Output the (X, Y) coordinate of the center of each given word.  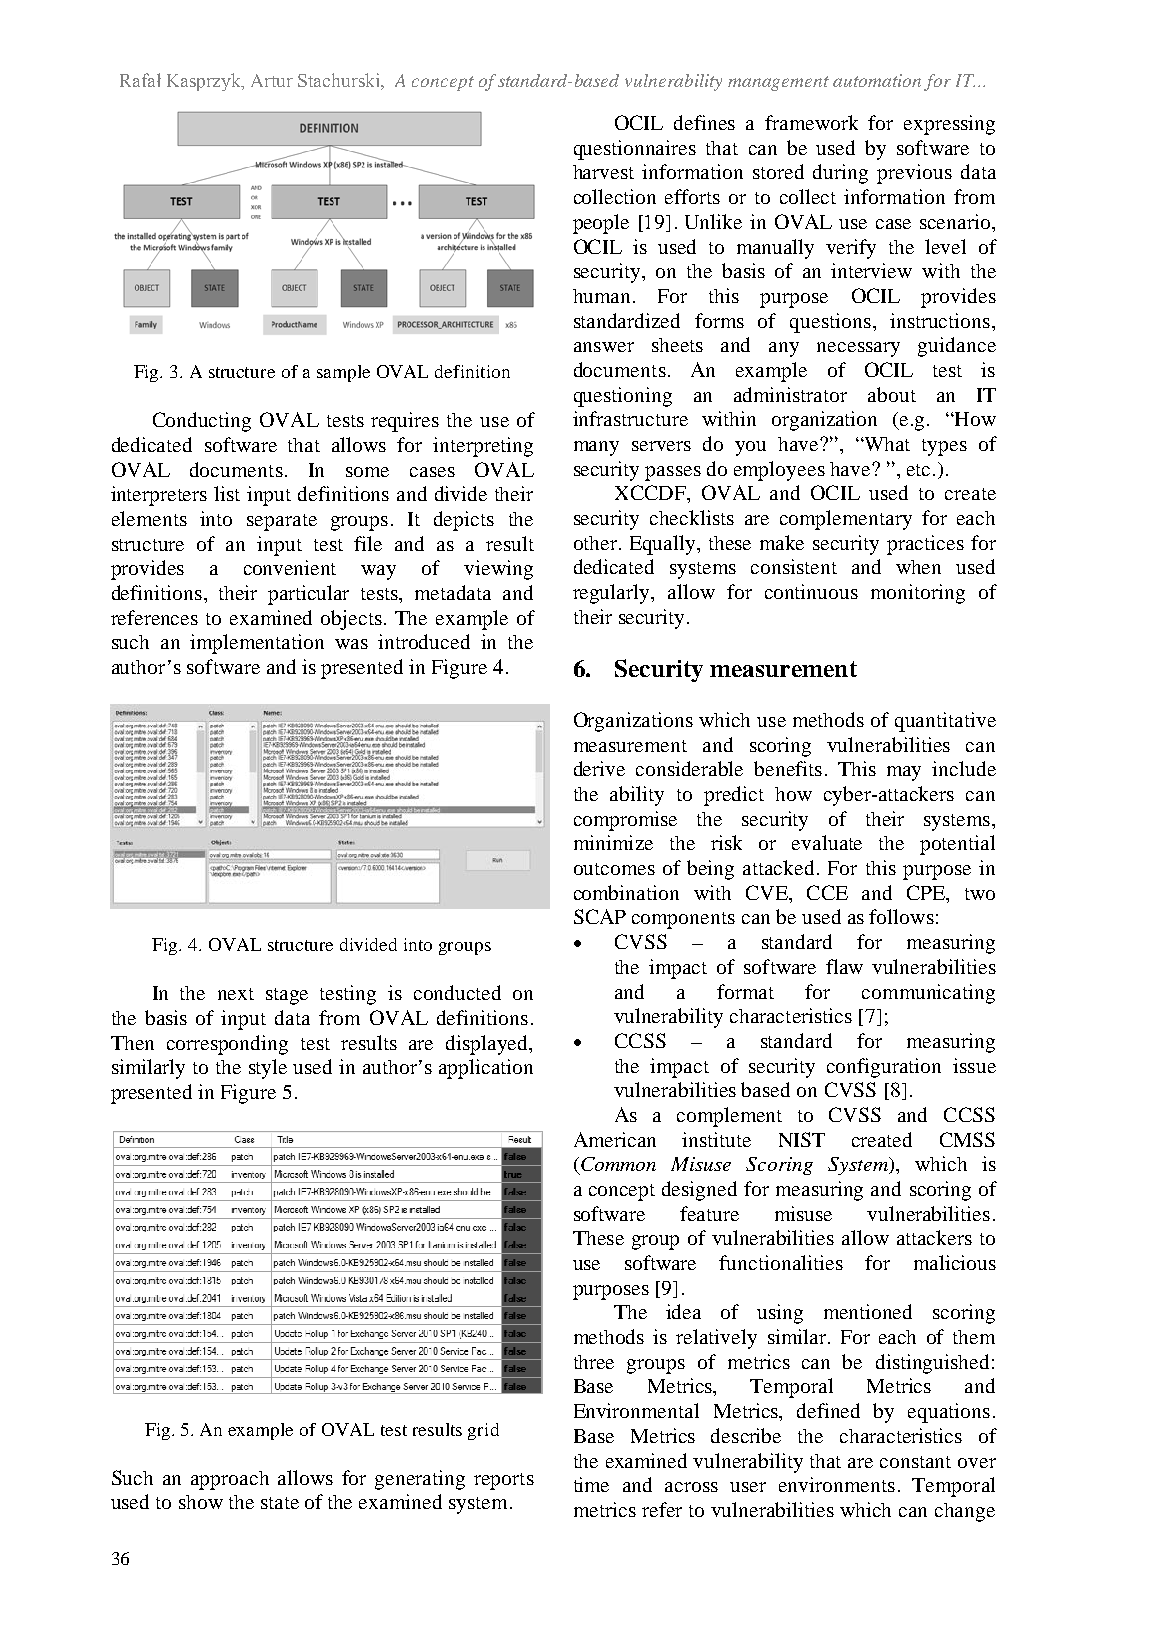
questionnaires (635, 150)
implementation (257, 644)
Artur (272, 80)
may (904, 773)
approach (230, 1480)
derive (599, 768)
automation (877, 80)
